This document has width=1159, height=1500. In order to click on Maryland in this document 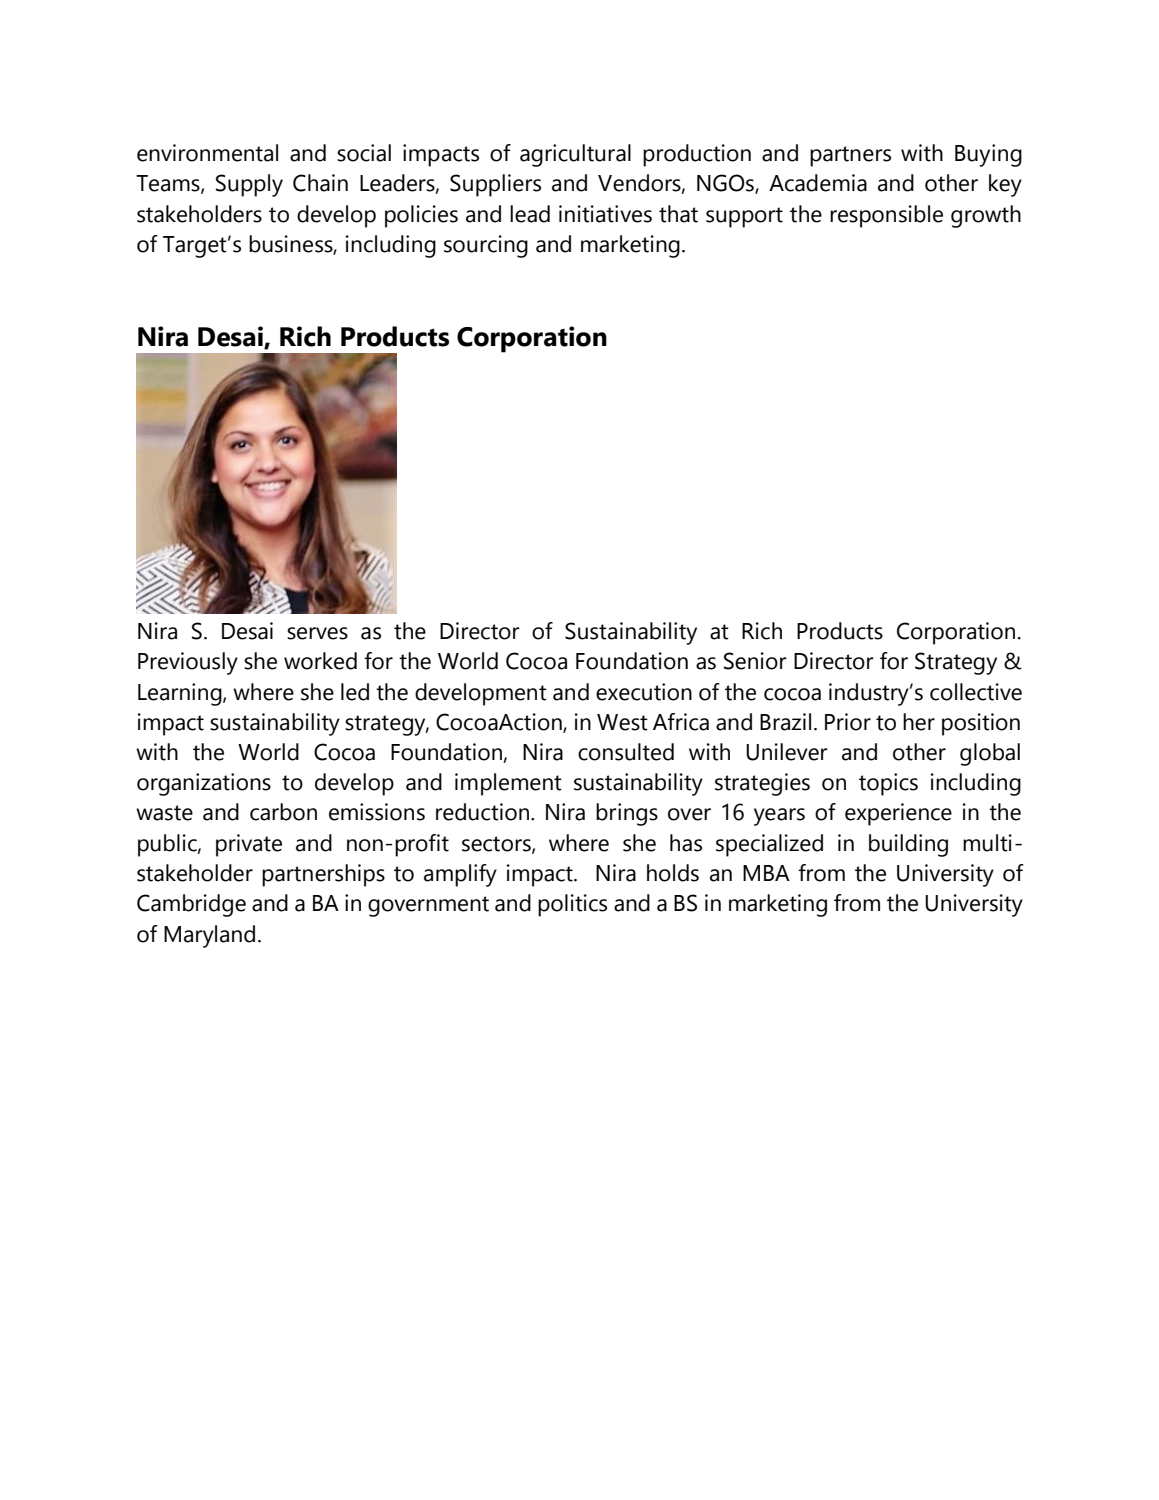, I will do `click(209, 936)`.
